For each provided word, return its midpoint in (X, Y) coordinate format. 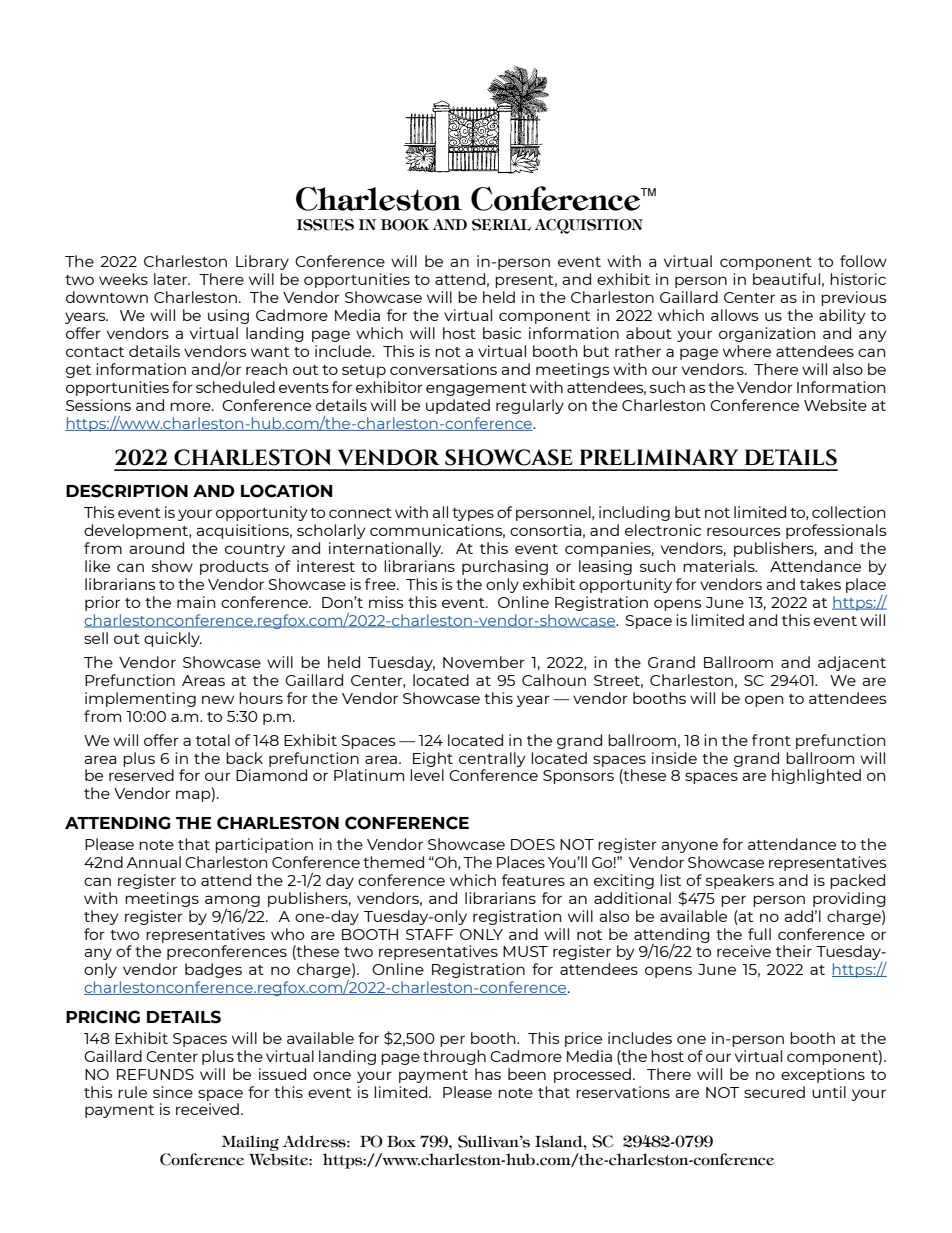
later (172, 279)
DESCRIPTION (127, 491)
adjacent (852, 663)
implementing (140, 699)
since (173, 1092)
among (232, 902)
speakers (740, 881)
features (533, 880)
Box (401, 1142)
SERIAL (501, 225)
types (473, 514)
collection (848, 512)
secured (774, 1092)
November (484, 662)
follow (863, 261)
